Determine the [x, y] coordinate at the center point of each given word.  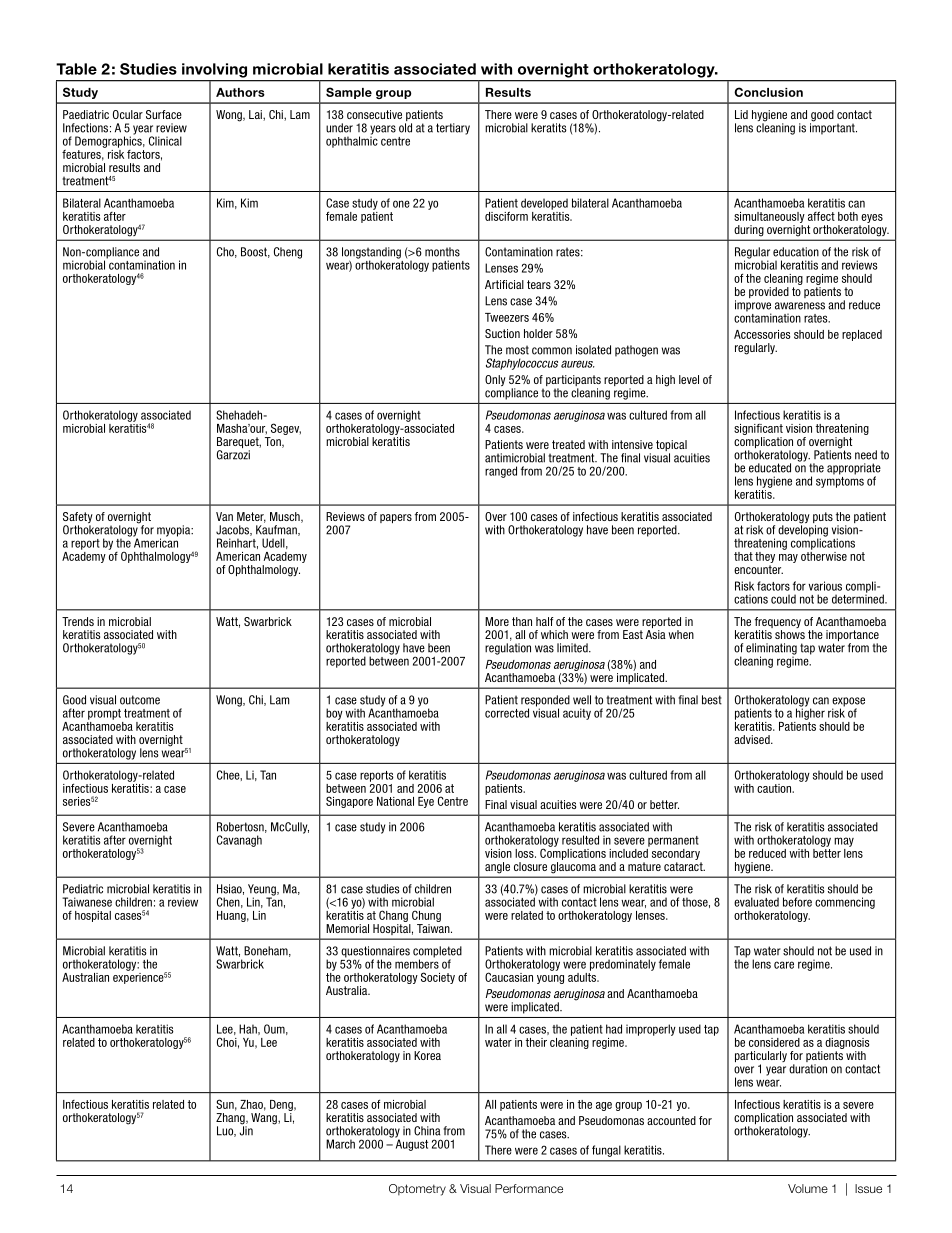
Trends [78, 621]
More [497, 621]
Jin [246, 1130]
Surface [164, 114]
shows [790, 634]
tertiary [453, 129]
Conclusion [768, 92]
